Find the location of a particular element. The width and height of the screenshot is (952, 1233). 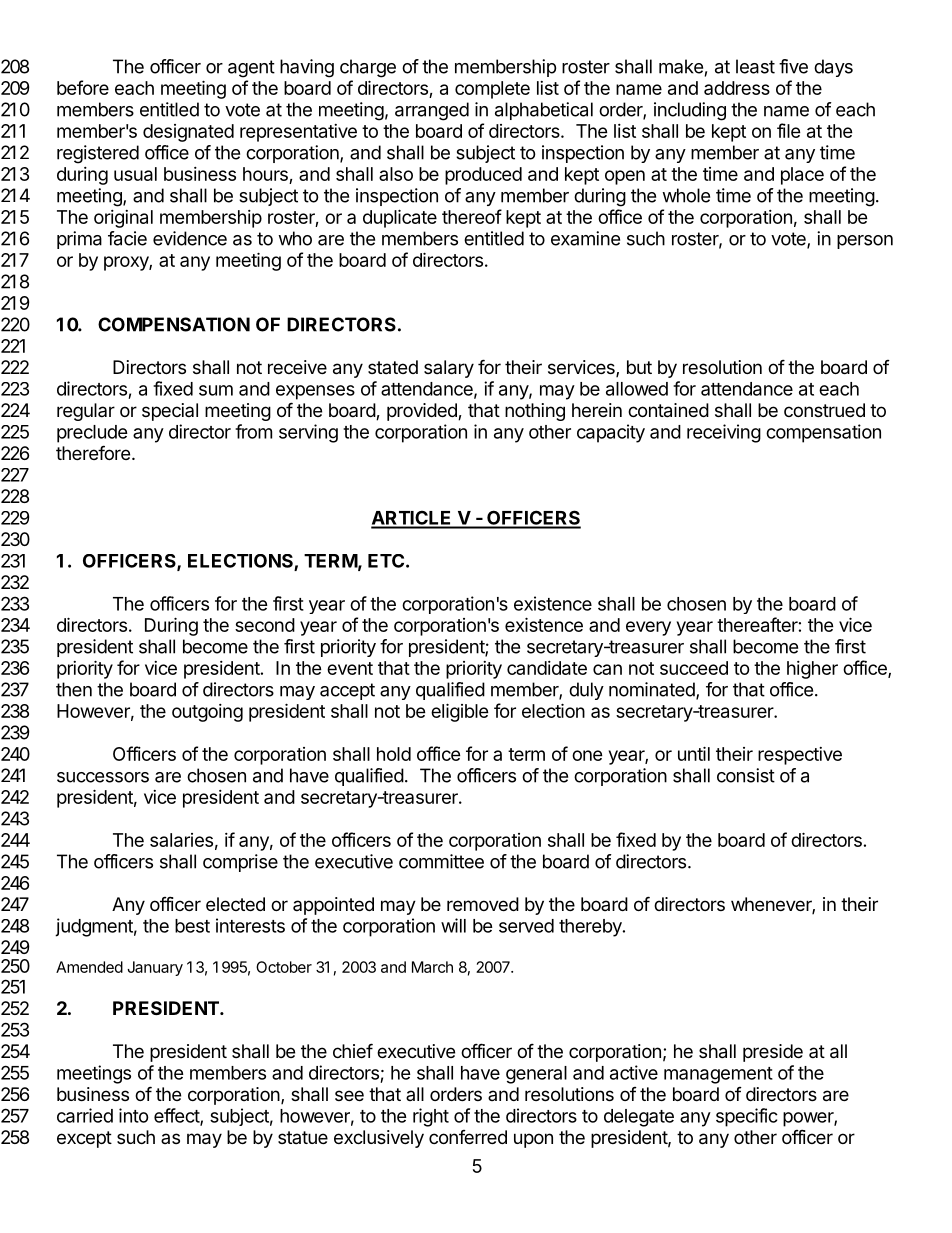

provided is located at coordinates (423, 412).
